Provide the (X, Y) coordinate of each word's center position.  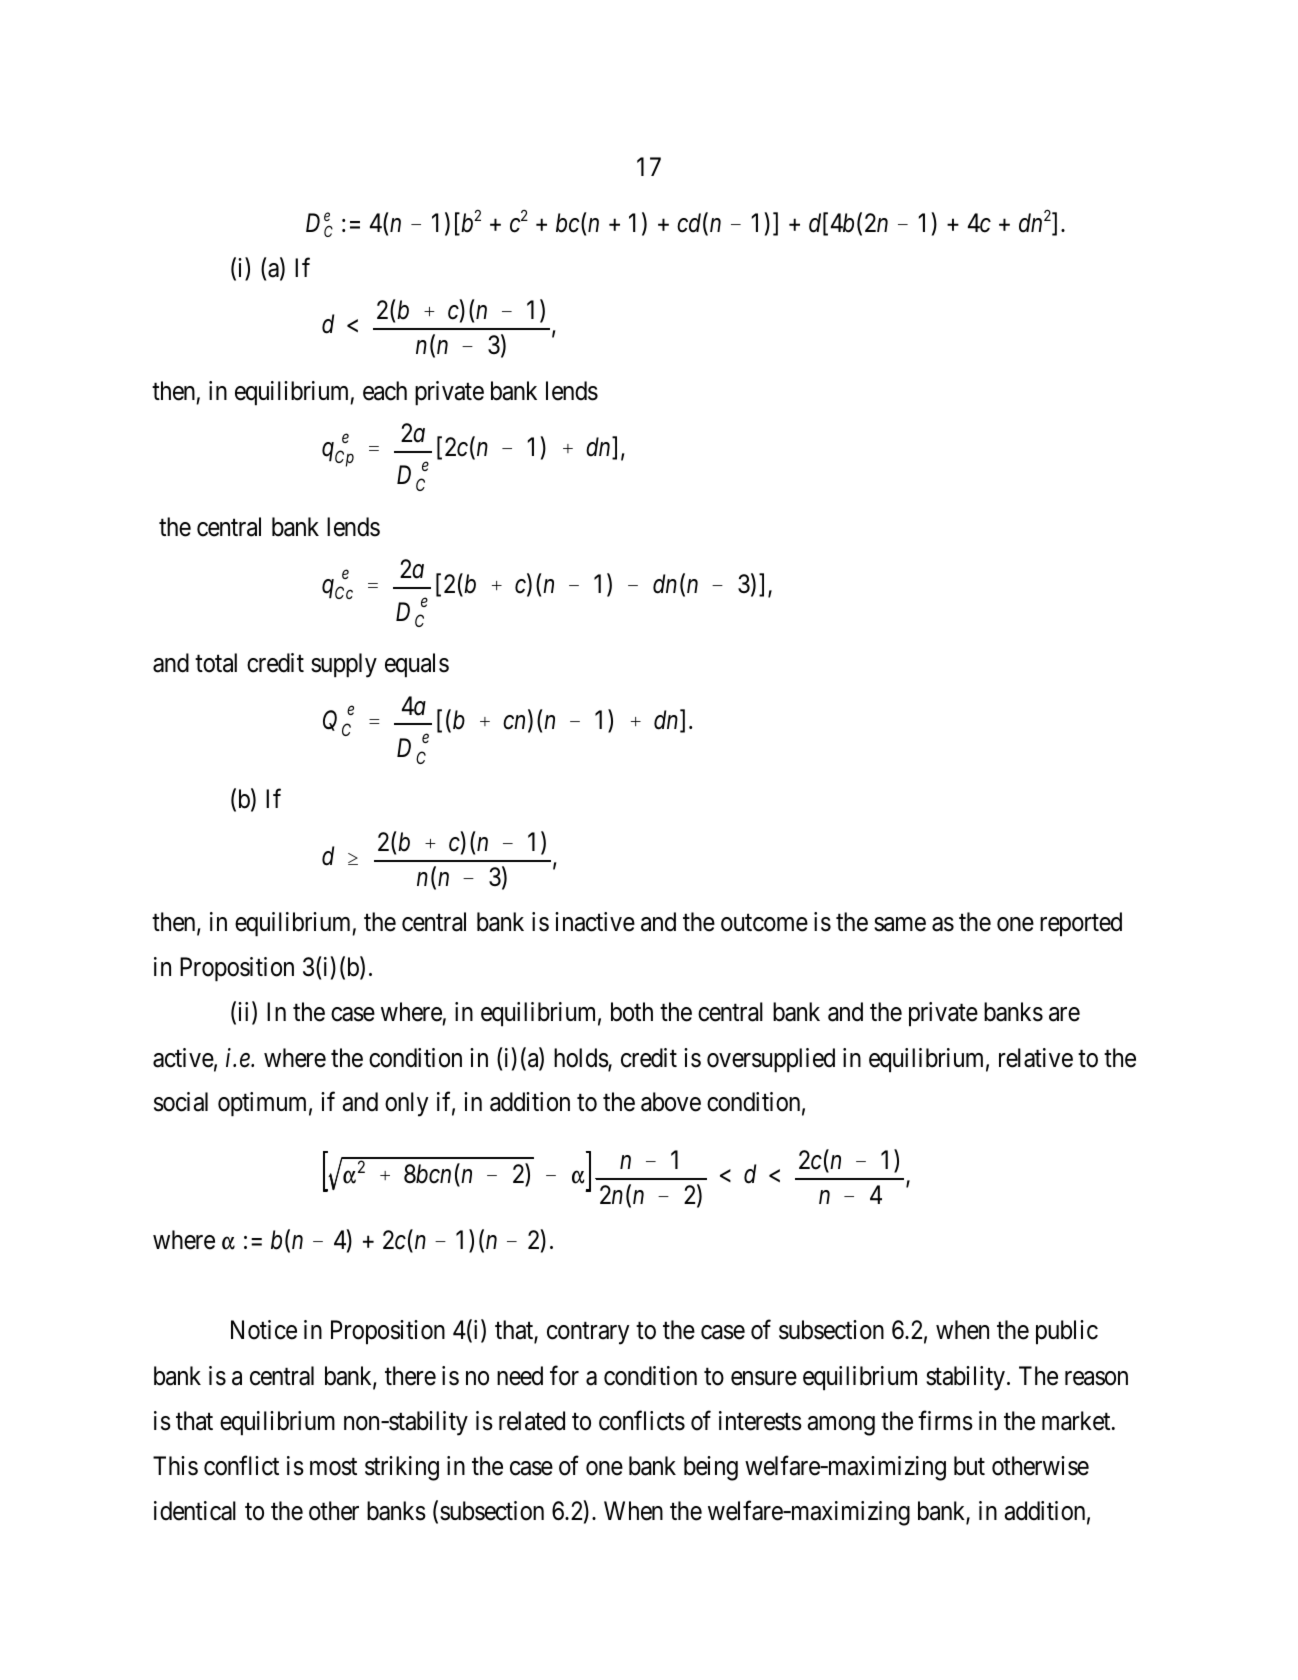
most (333, 1467)
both (632, 1012)
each (385, 391)
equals (417, 665)
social (181, 1102)
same (900, 924)
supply (344, 665)
